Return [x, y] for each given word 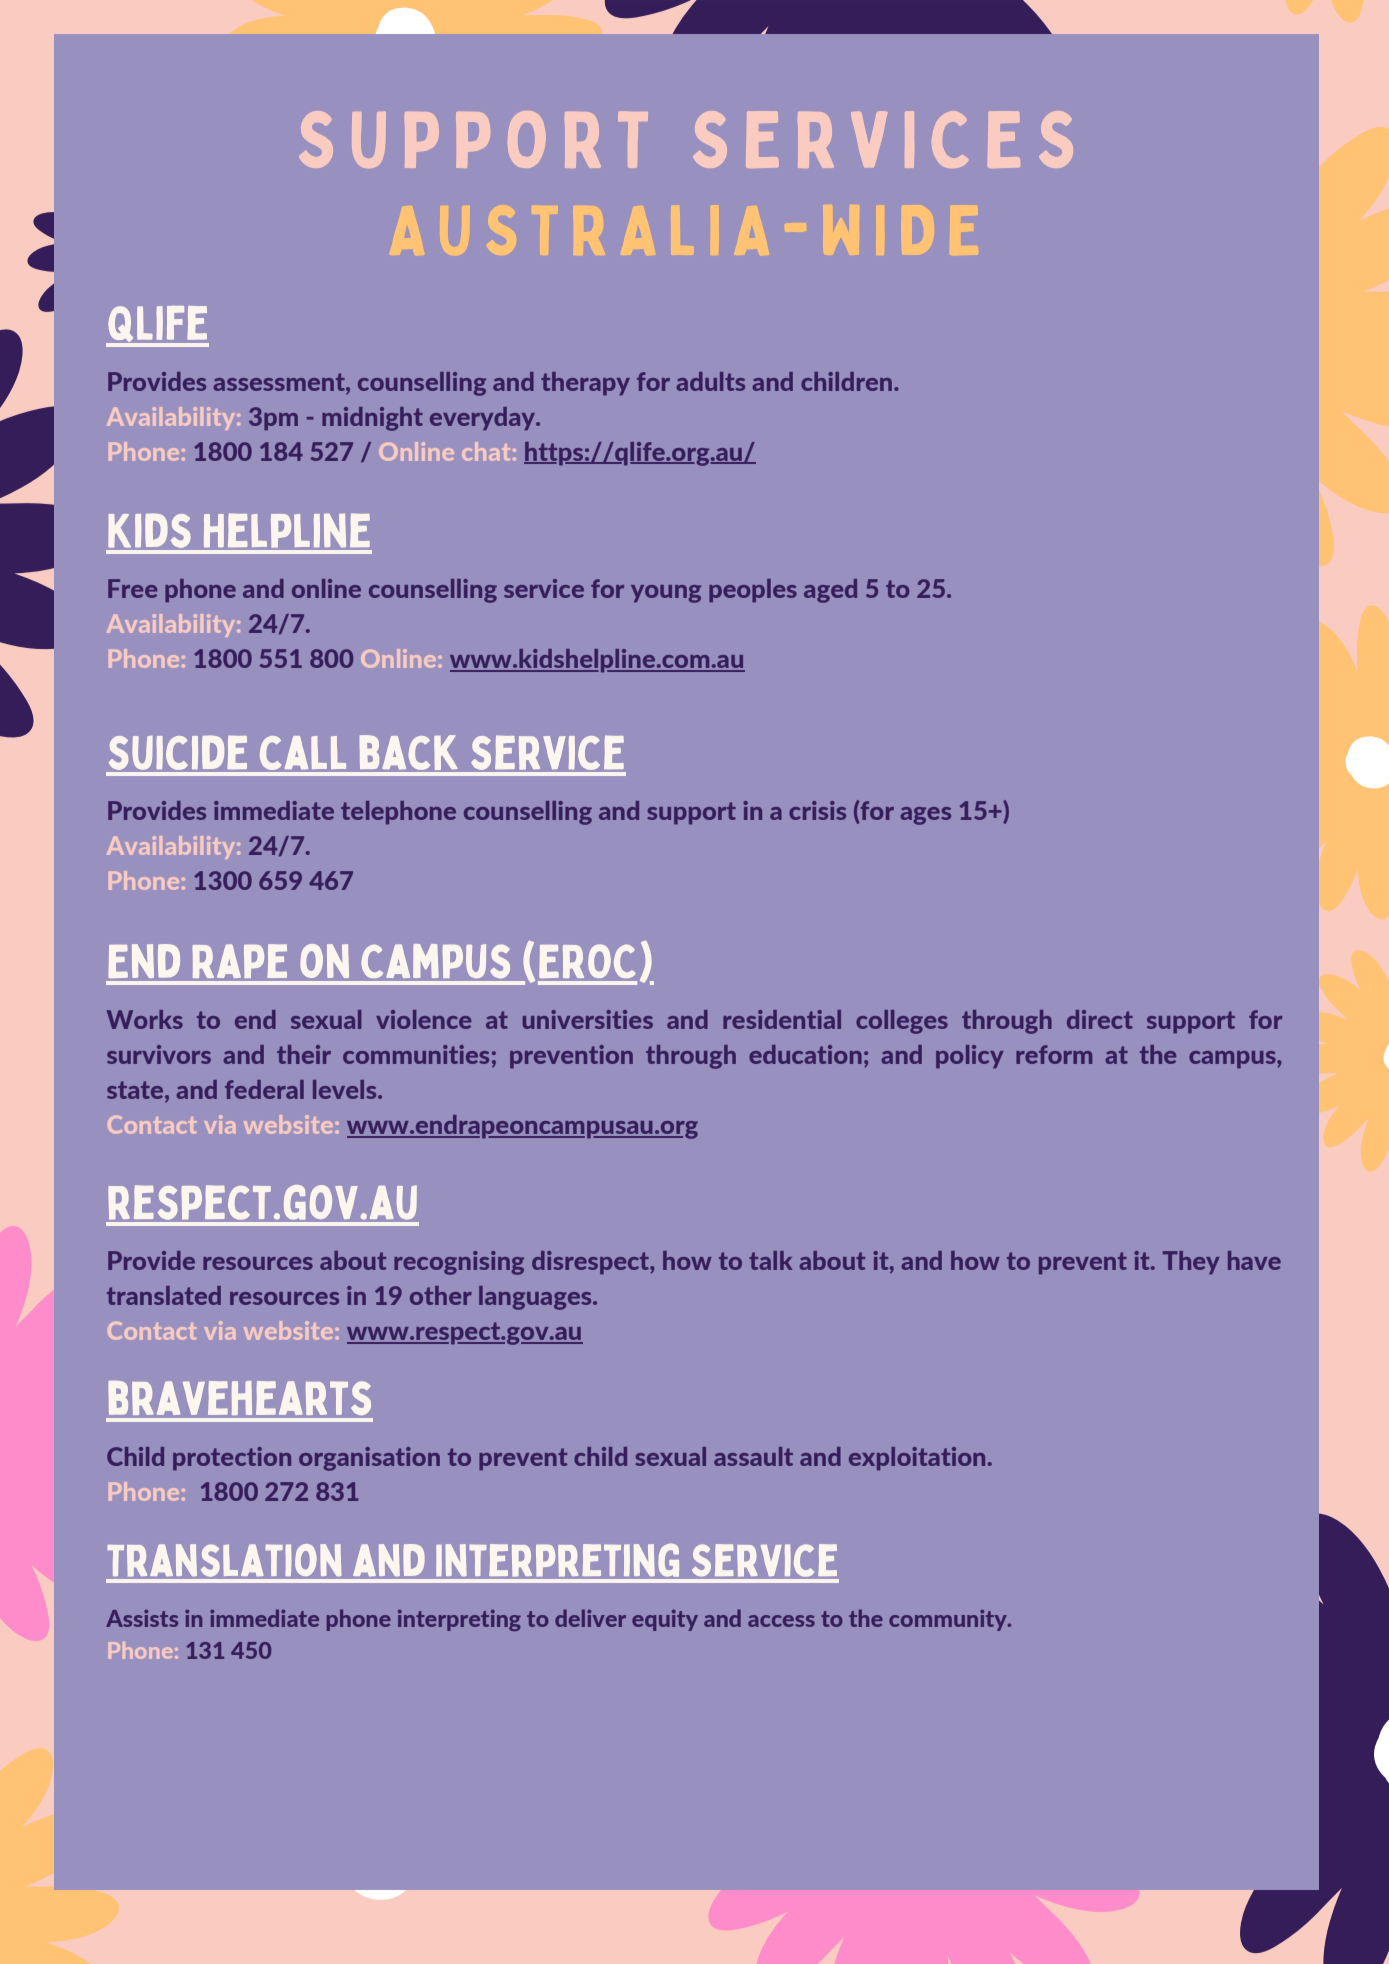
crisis [817, 810]
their [304, 1054]
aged [830, 591]
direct [1100, 1019]
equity [665, 1620]
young [666, 594]
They [1191, 1262]
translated [164, 1295]
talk [771, 1260]
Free [132, 588]
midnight [372, 419]
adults [710, 381]
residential [782, 1019]
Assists [142, 1618]
